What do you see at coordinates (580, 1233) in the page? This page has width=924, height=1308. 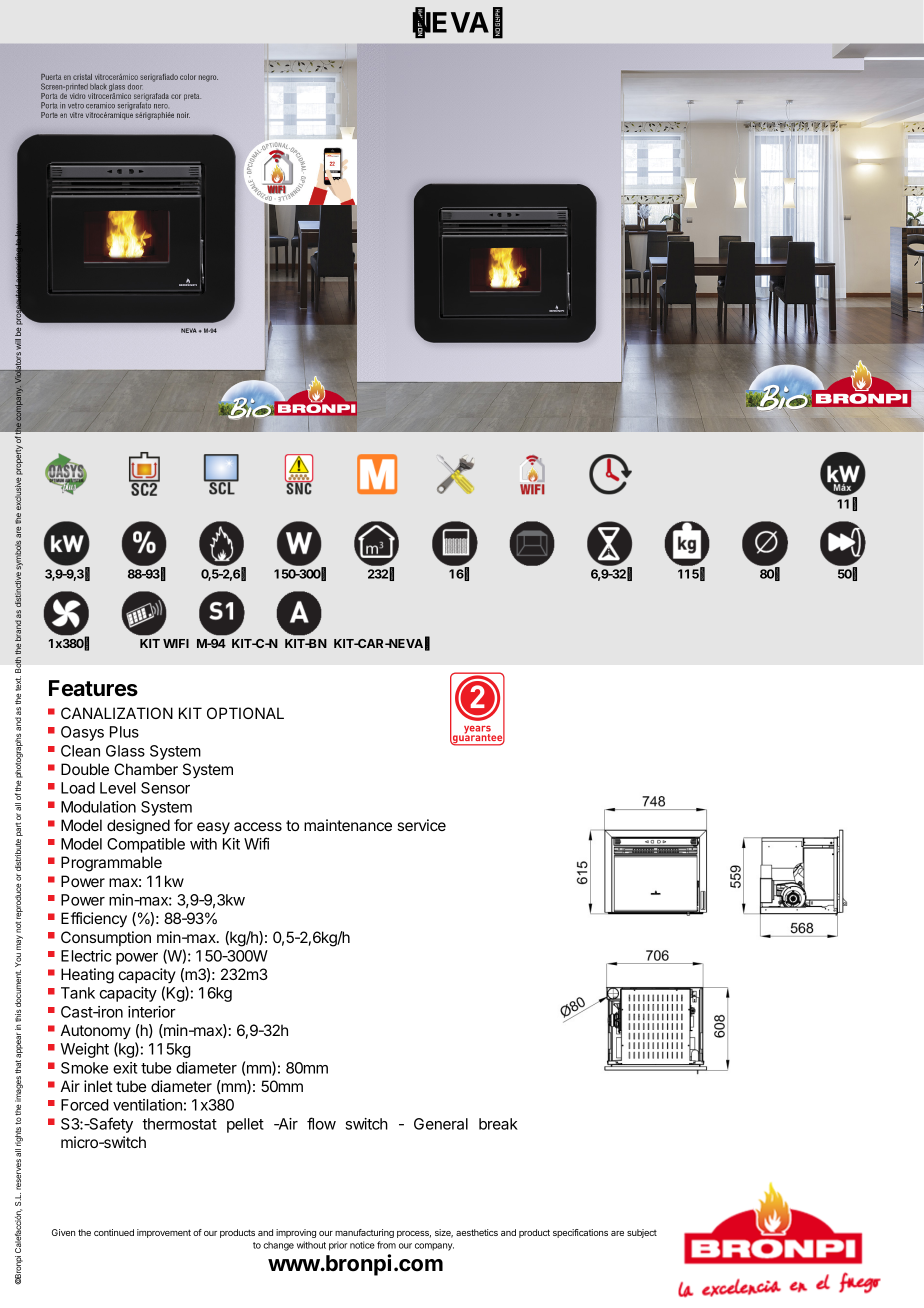 I see `specifications` at bounding box center [580, 1233].
